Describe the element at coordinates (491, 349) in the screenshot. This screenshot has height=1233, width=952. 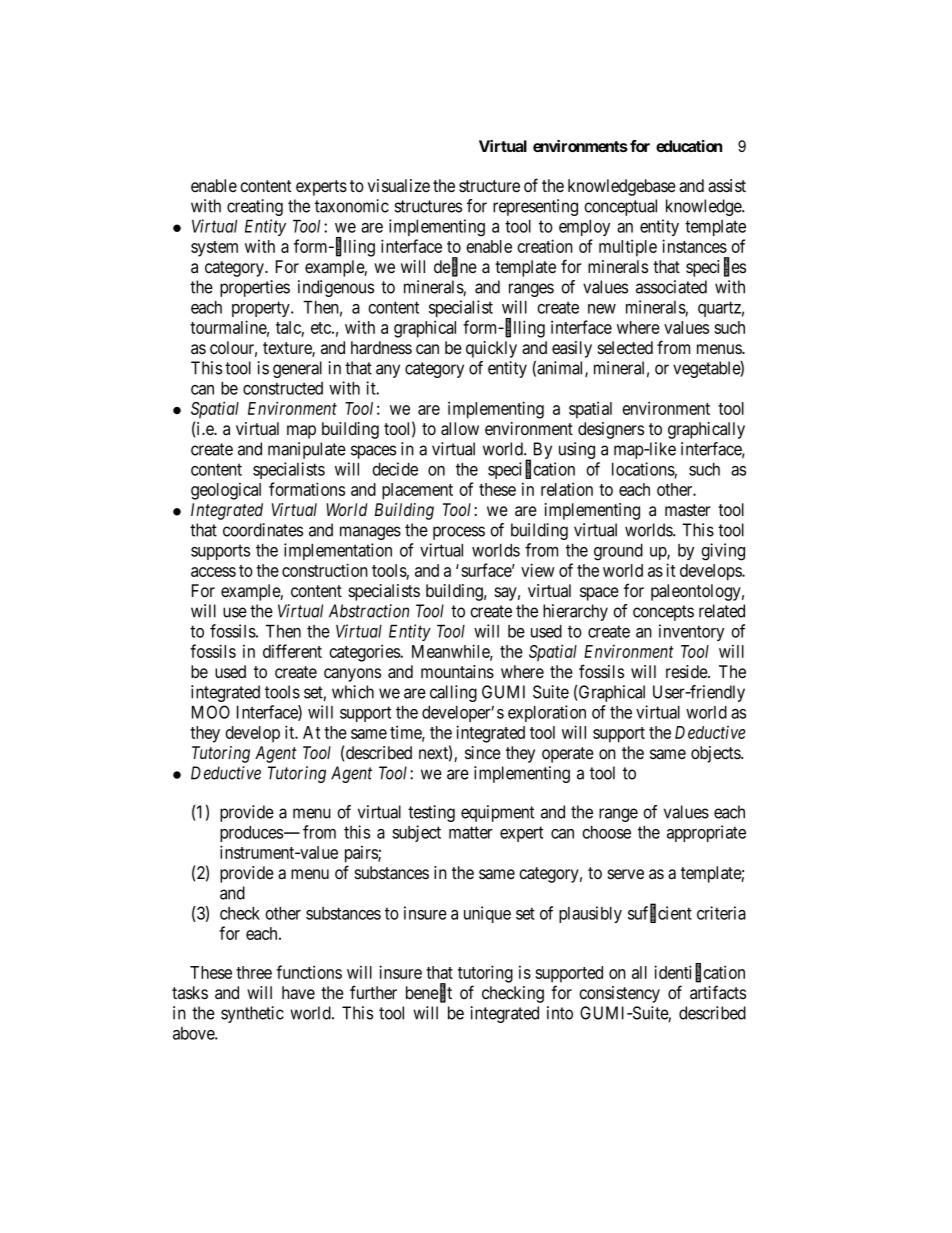
I see `quickly` at that location.
